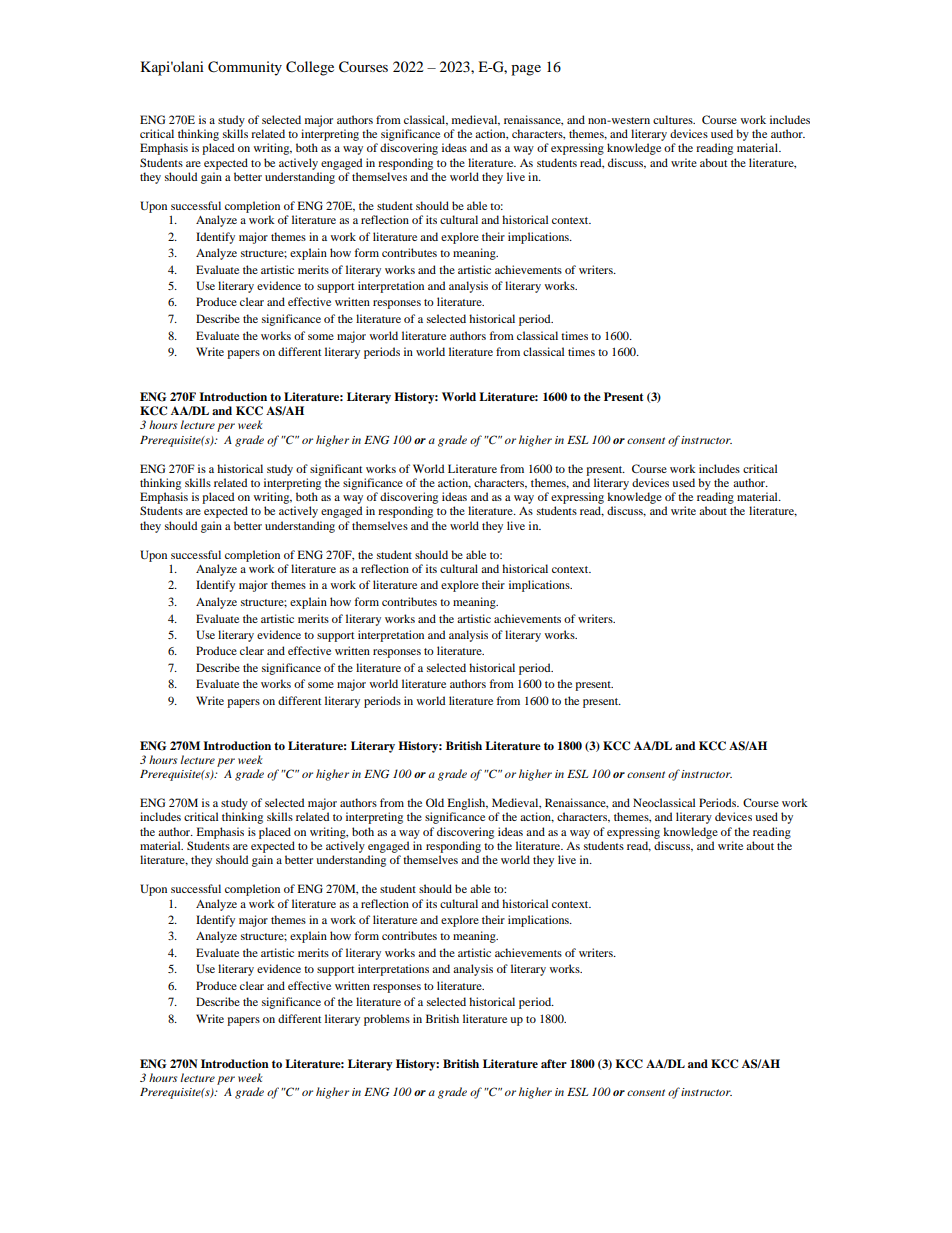  I want to click on problems, so click(387, 1020).
